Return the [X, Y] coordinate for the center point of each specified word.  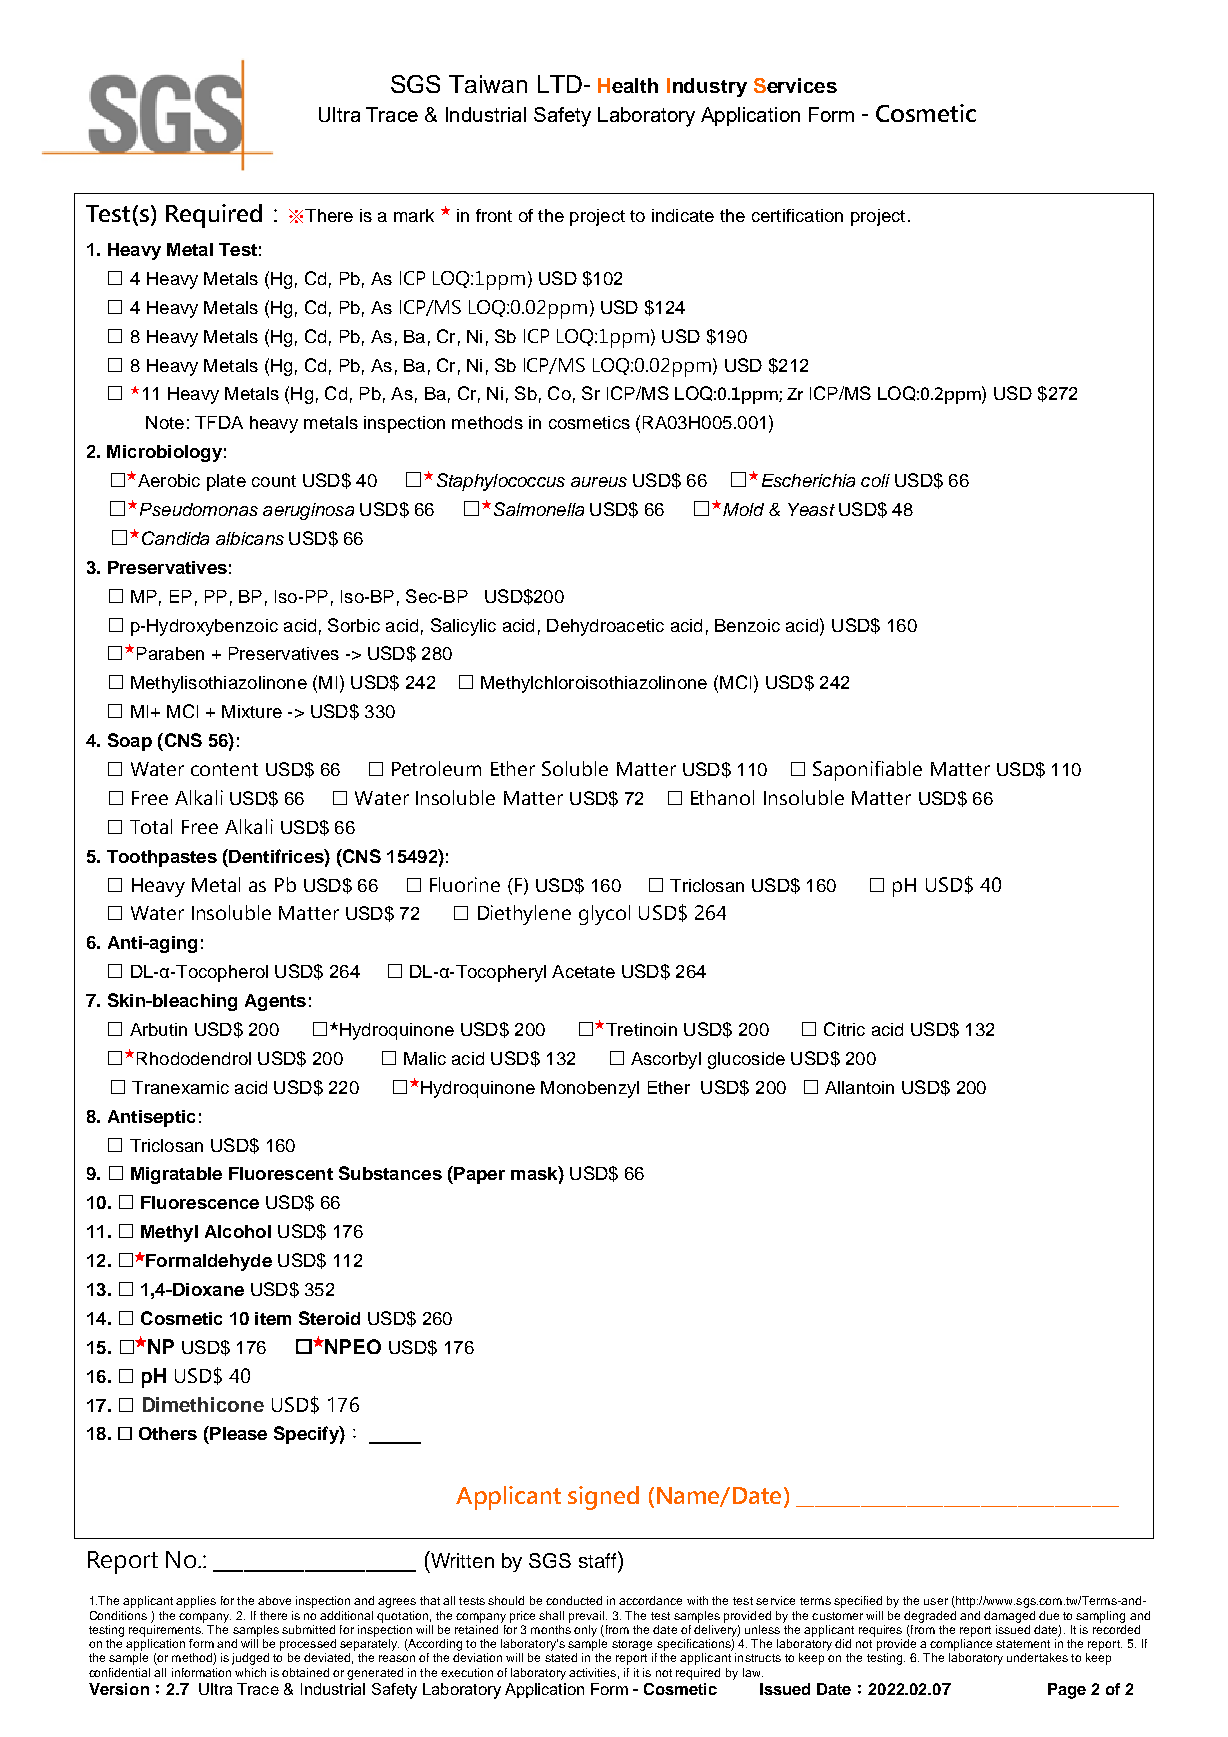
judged [250, 1659]
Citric [844, 1029]
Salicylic [463, 627]
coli [875, 480]
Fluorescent [281, 1173]
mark [414, 215]
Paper [478, 1175]
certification [797, 215]
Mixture [252, 711]
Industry [707, 87]
